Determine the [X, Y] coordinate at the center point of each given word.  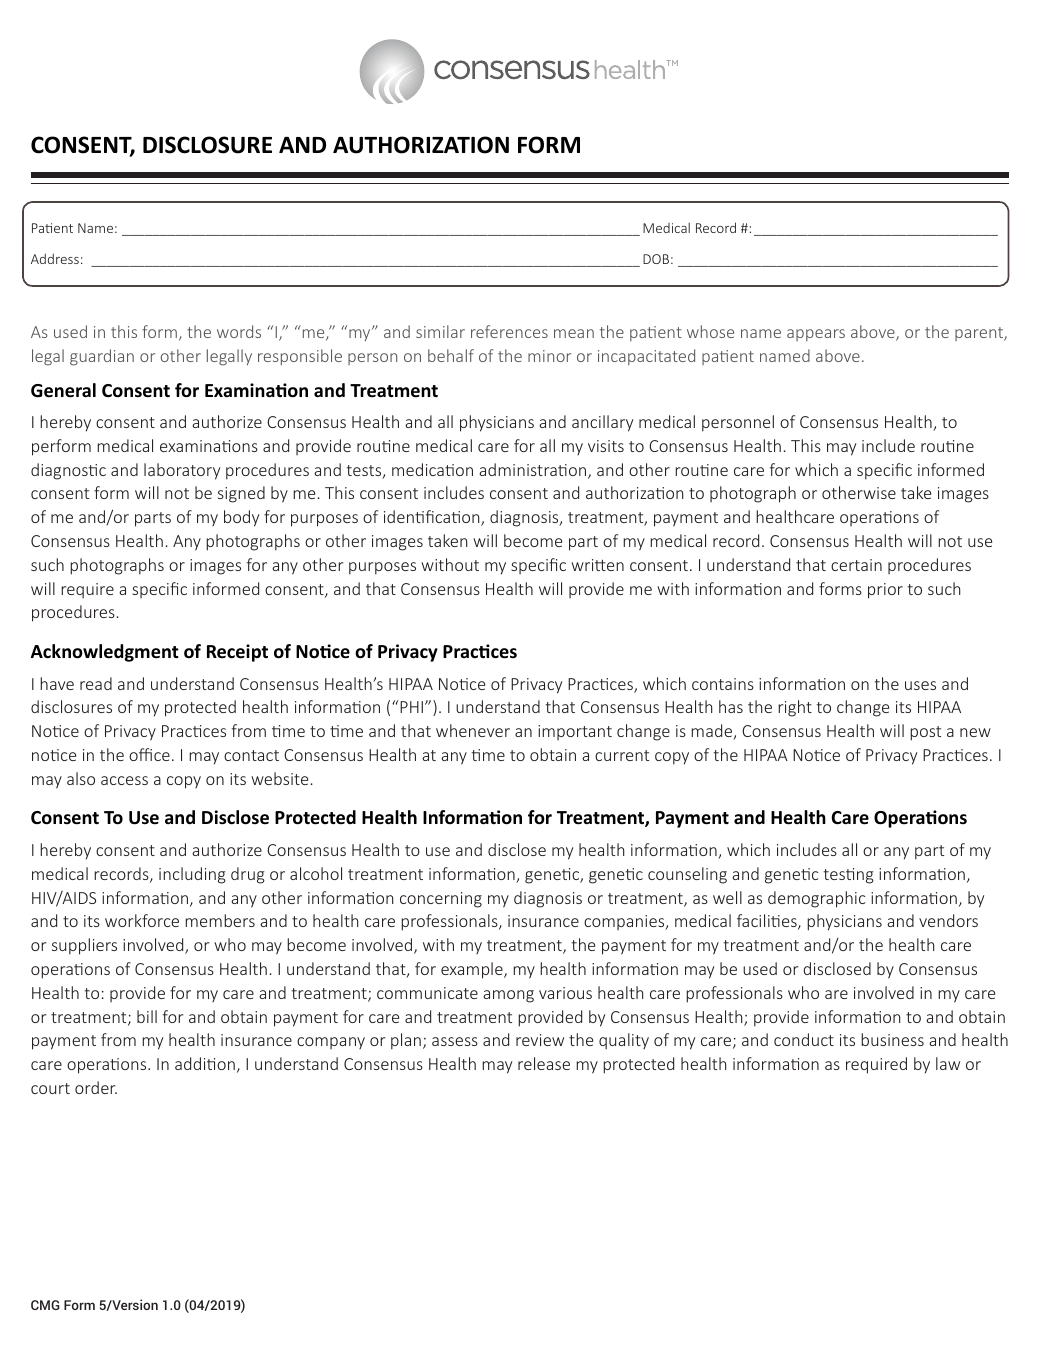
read [96, 683]
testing [848, 876]
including [192, 875]
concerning [441, 900]
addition [205, 1063]
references [509, 331]
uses [920, 685]
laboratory [182, 471]
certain [856, 565]
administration [534, 471]
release [544, 1063]
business [892, 1039]
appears [816, 335]
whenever [473, 730]
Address [55, 258]
